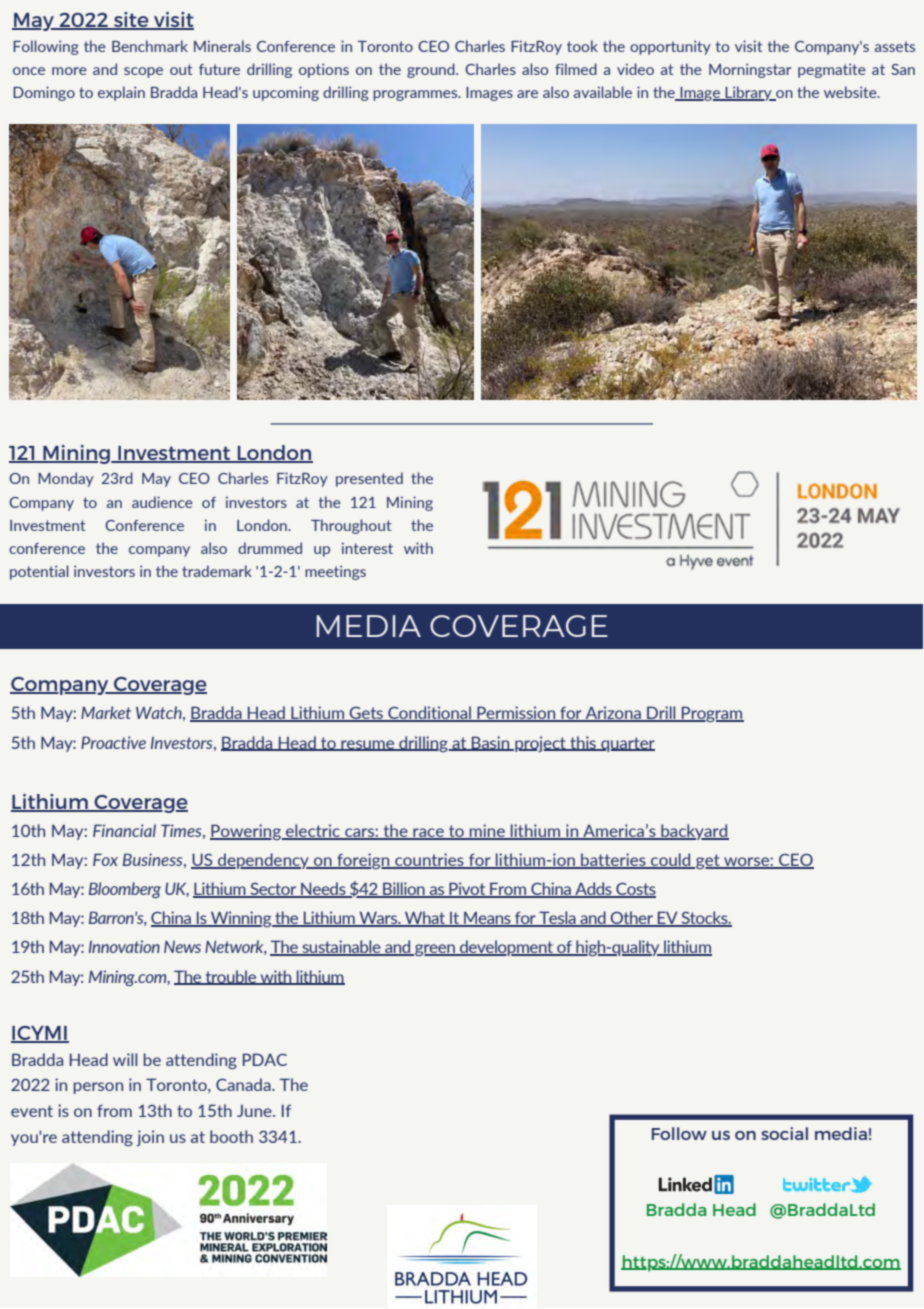 The height and width of the screenshot is (1309, 924). I want to click on Morningstar, so click(750, 70).
